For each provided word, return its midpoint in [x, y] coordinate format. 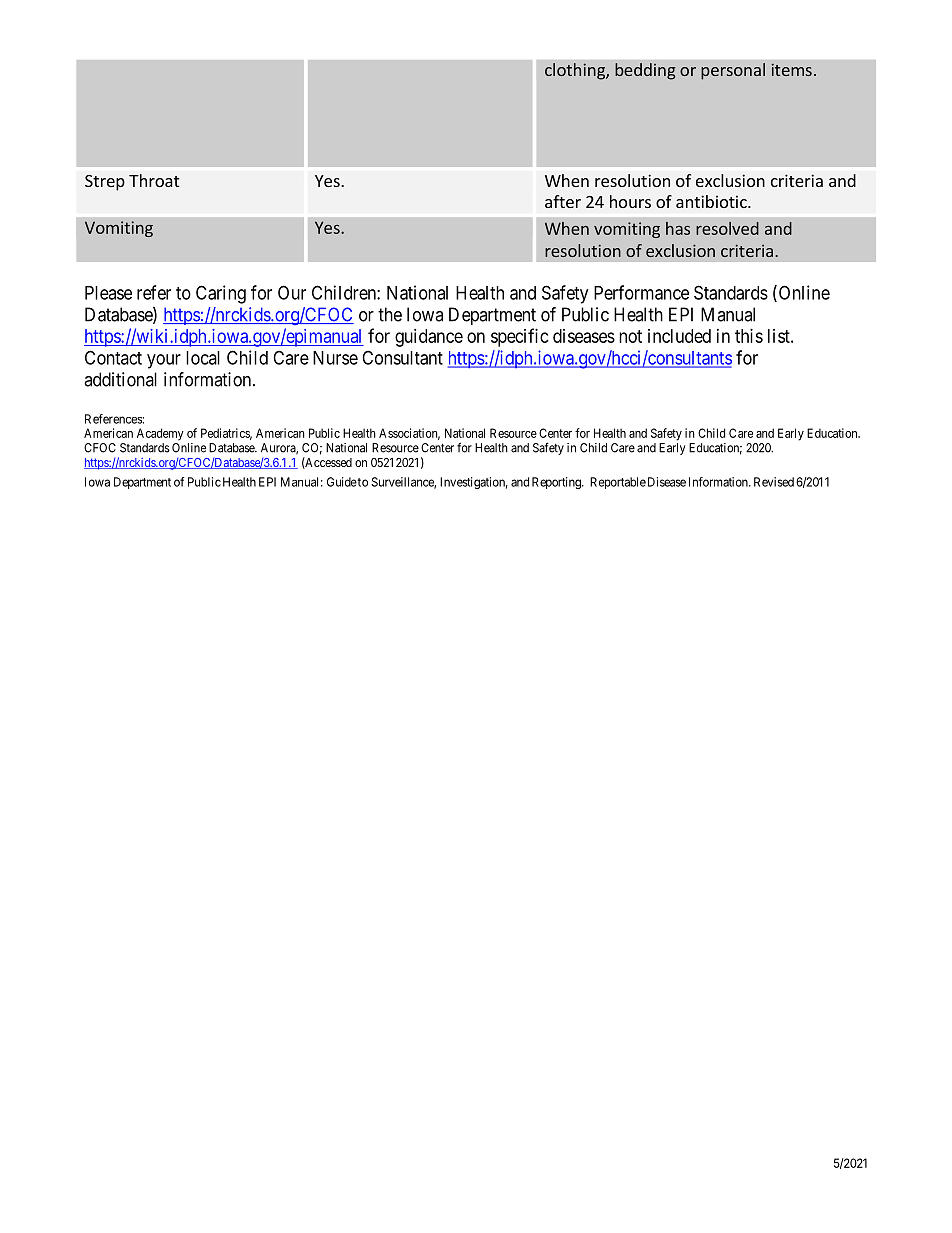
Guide [342, 482]
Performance [641, 292]
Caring [221, 294]
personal [733, 71]
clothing [576, 71]
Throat [154, 180]
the [390, 314]
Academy [160, 434]
